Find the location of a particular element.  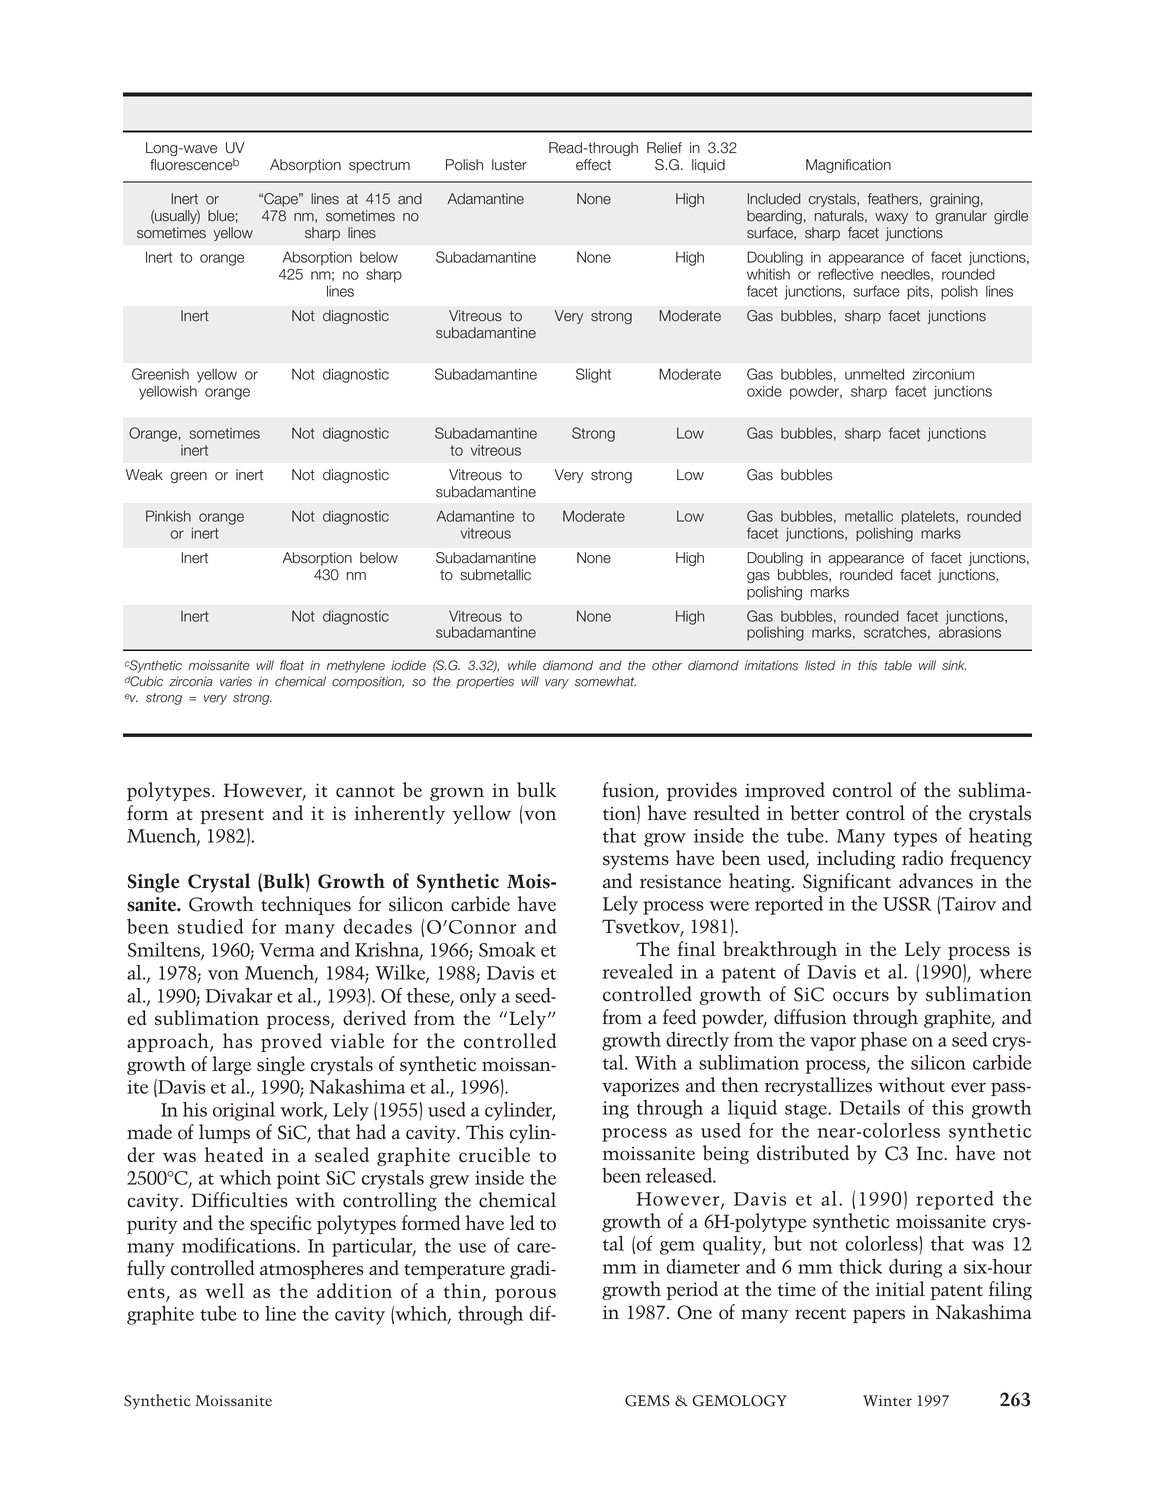

waxy is located at coordinates (891, 218).
